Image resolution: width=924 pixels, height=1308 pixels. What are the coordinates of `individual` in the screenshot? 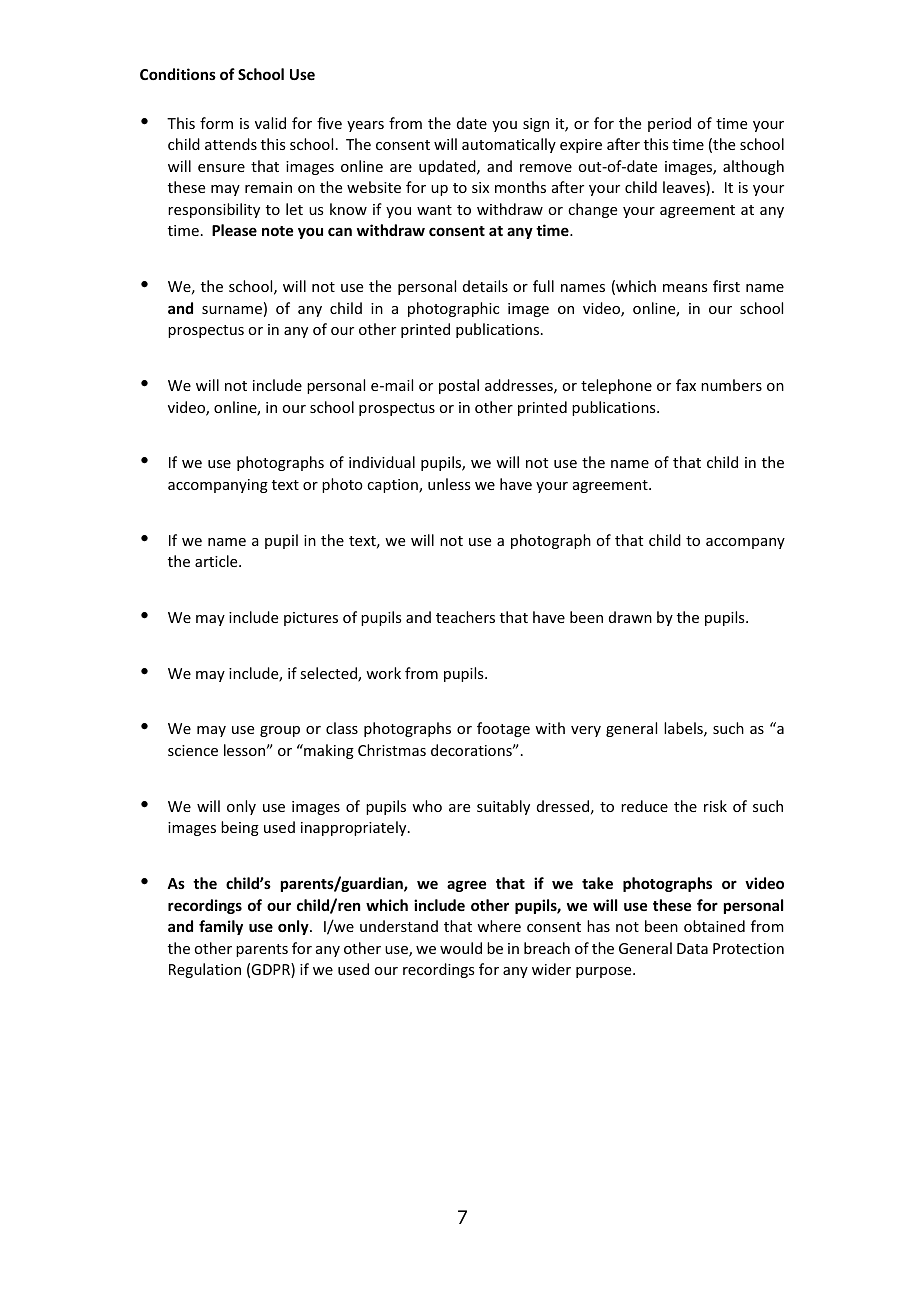 It's located at (382, 462).
